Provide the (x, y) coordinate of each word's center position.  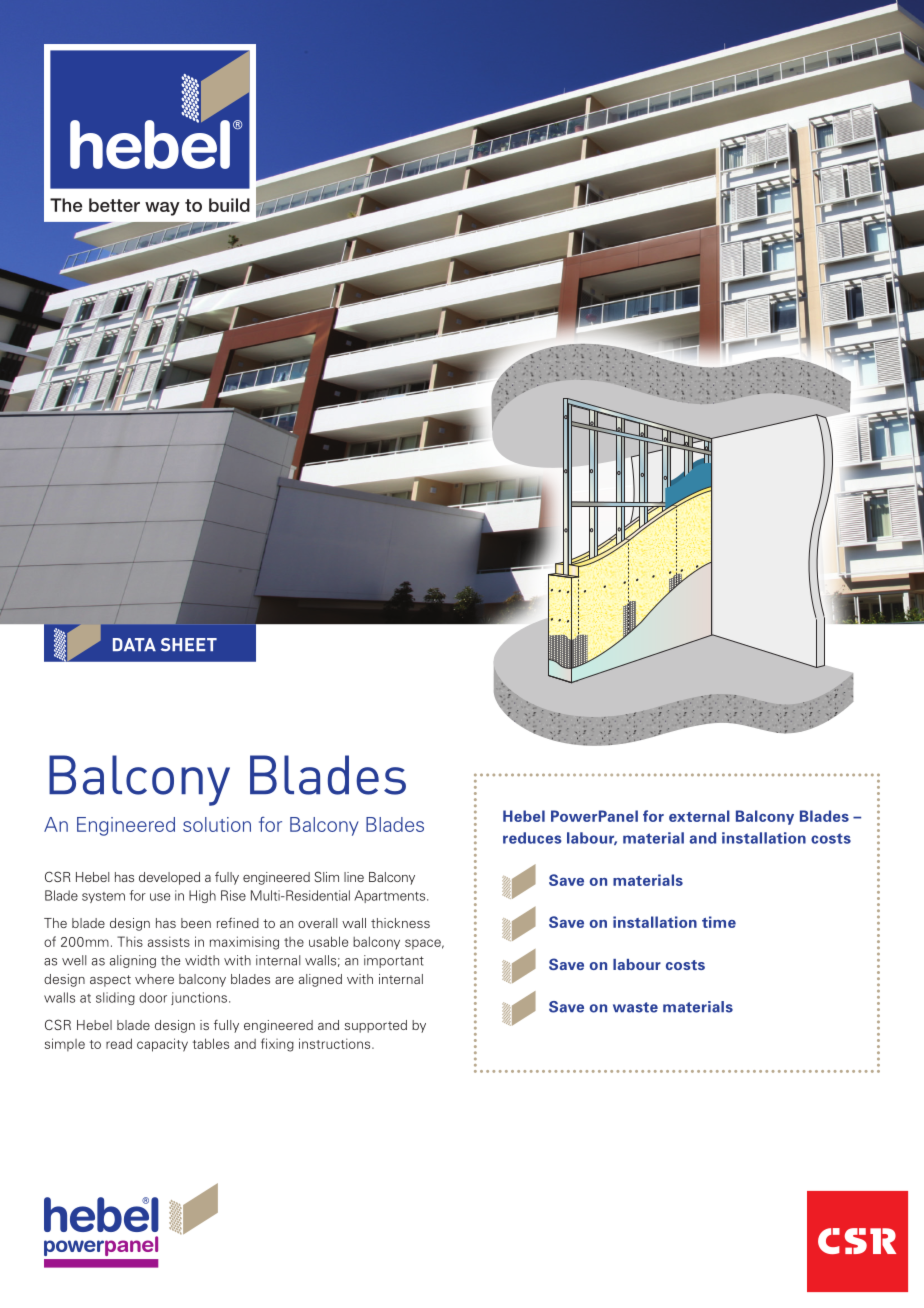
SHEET (189, 645)
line (354, 877)
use (160, 897)
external (699, 816)
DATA (134, 644)
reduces (532, 838)
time (719, 922)
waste (635, 1007)
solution (217, 824)
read (119, 1043)
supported (375, 1026)
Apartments (391, 896)
